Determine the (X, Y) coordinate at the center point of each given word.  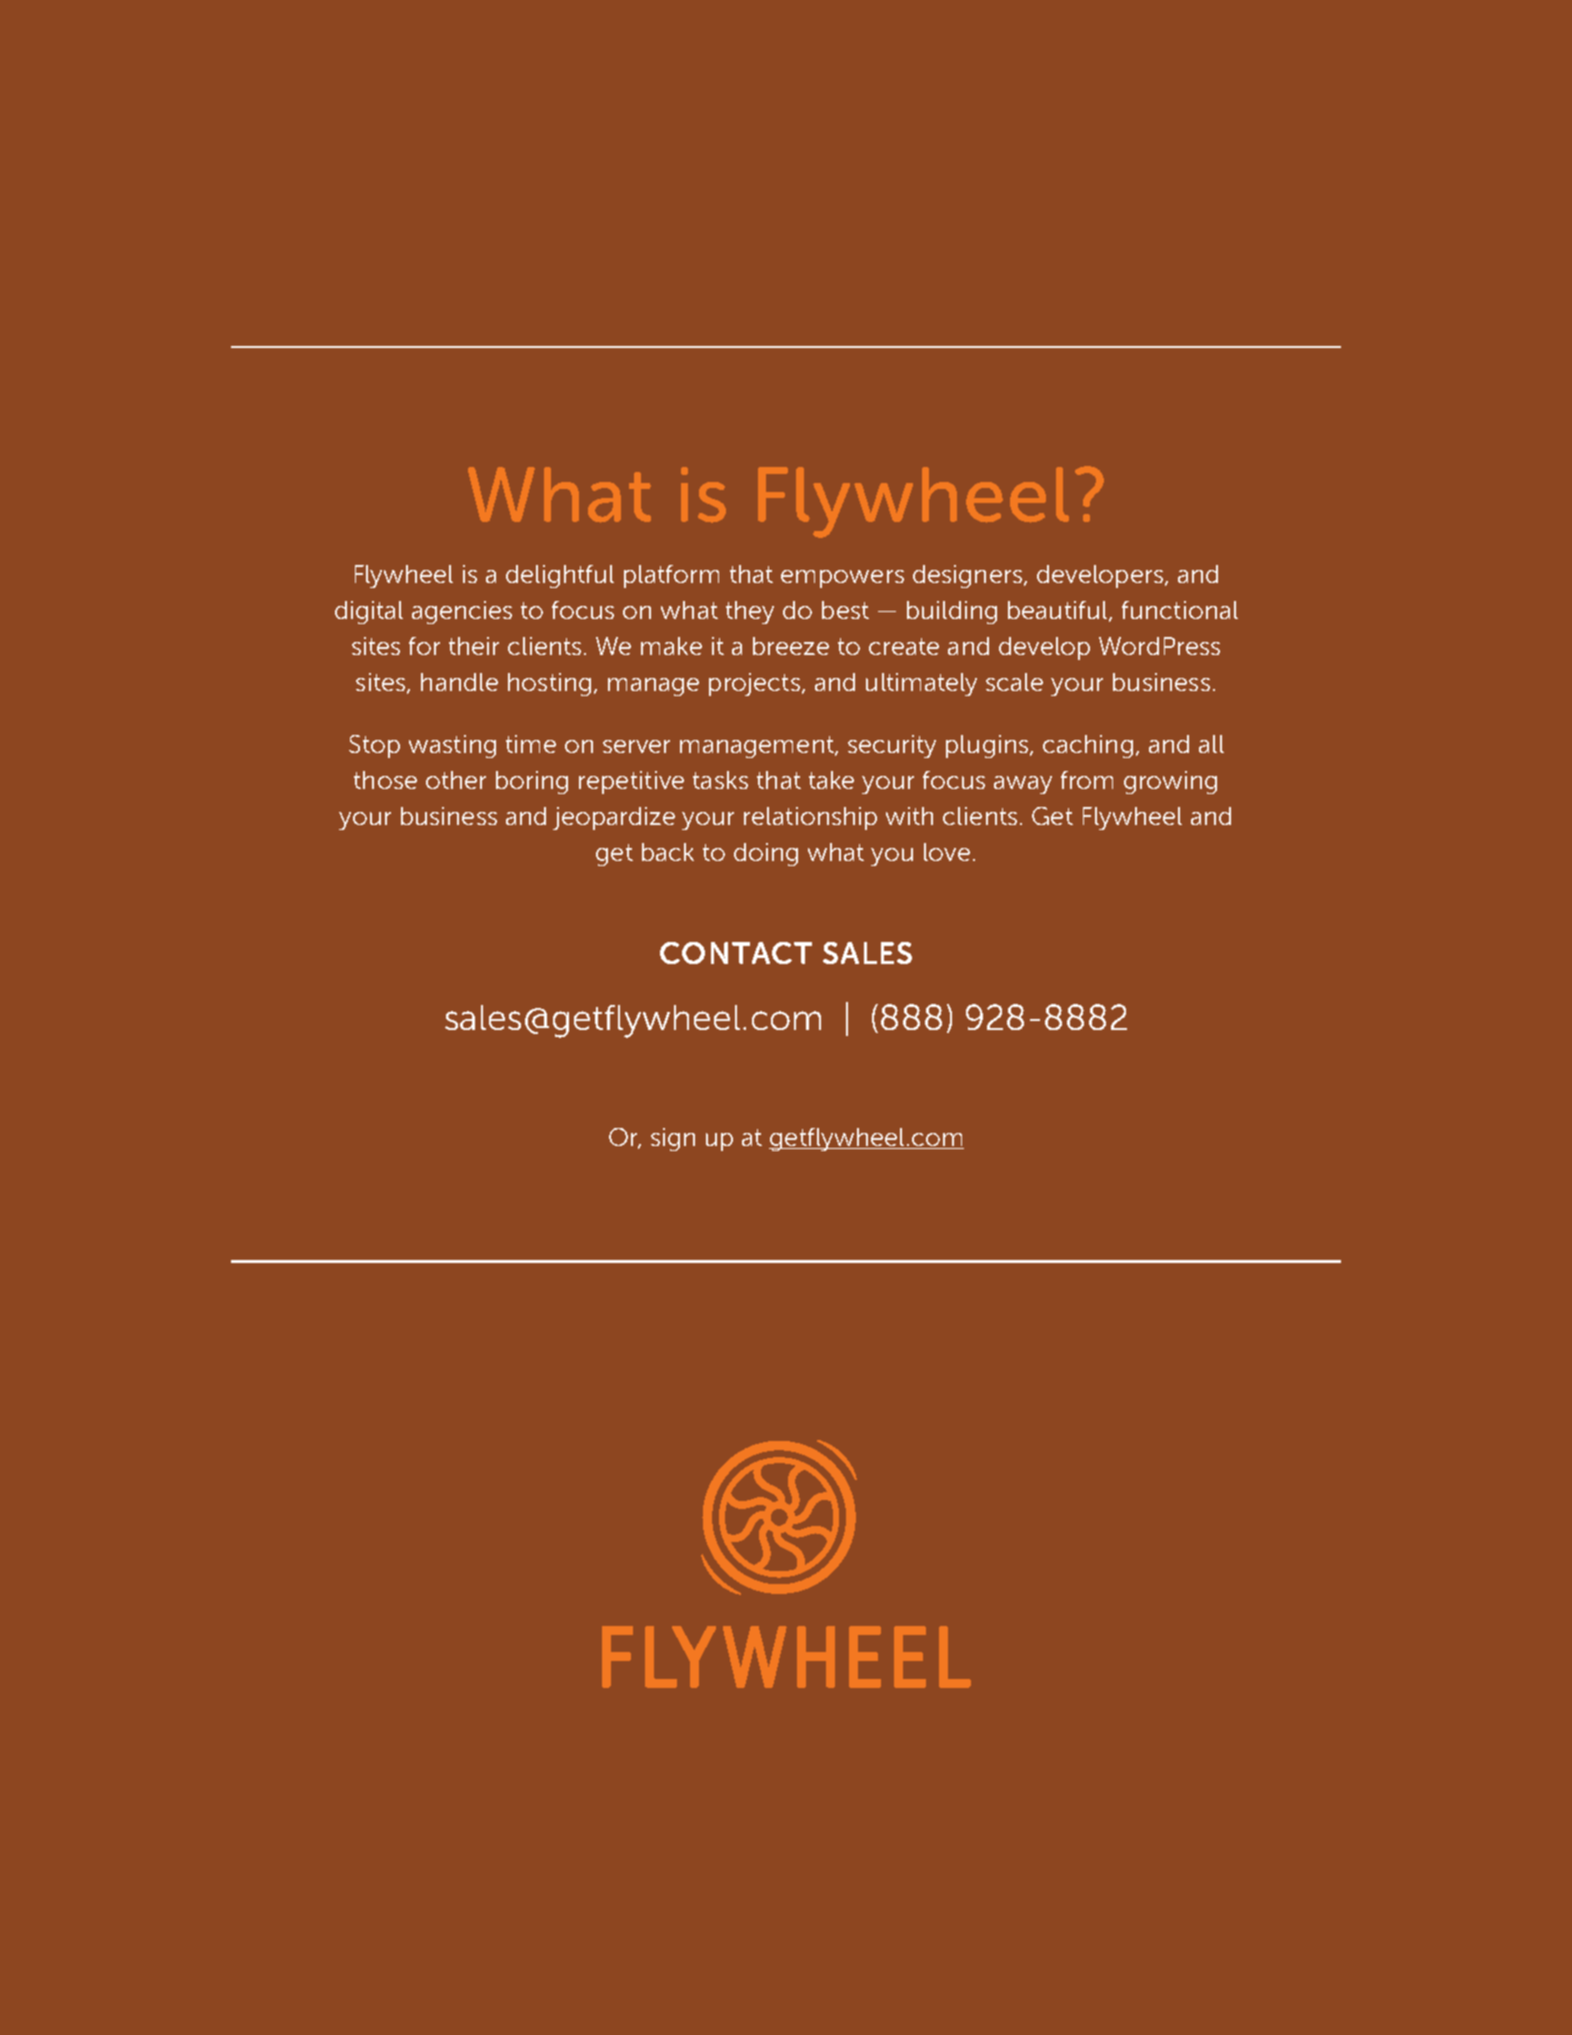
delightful (560, 576)
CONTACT (736, 953)
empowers (842, 579)
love (947, 852)
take (831, 780)
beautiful (1057, 610)
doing (766, 854)
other (456, 780)
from (1087, 780)
